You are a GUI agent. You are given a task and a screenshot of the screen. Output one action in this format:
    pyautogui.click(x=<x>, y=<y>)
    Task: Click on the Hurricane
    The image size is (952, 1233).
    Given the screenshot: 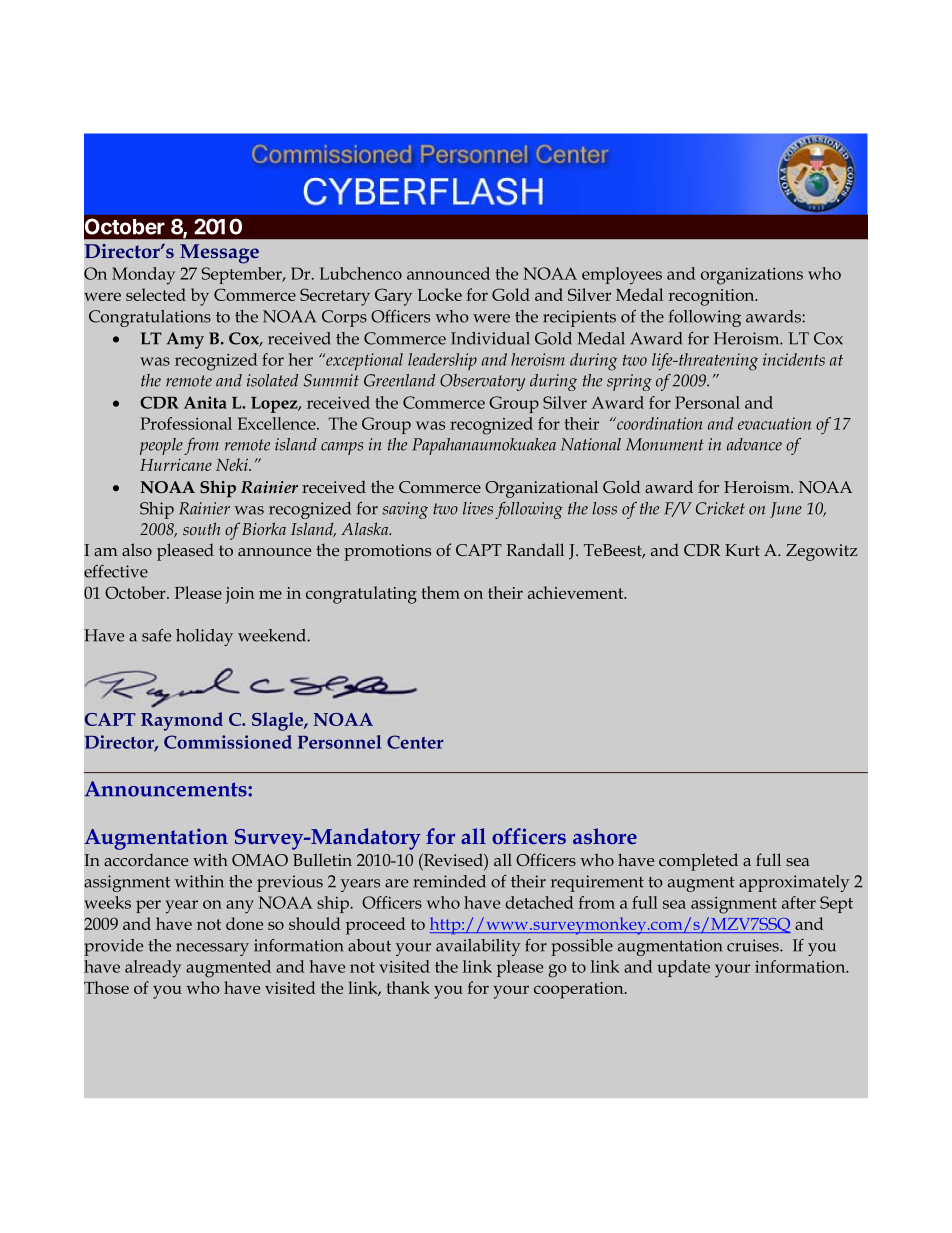 What is the action you would take?
    pyautogui.click(x=176, y=464)
